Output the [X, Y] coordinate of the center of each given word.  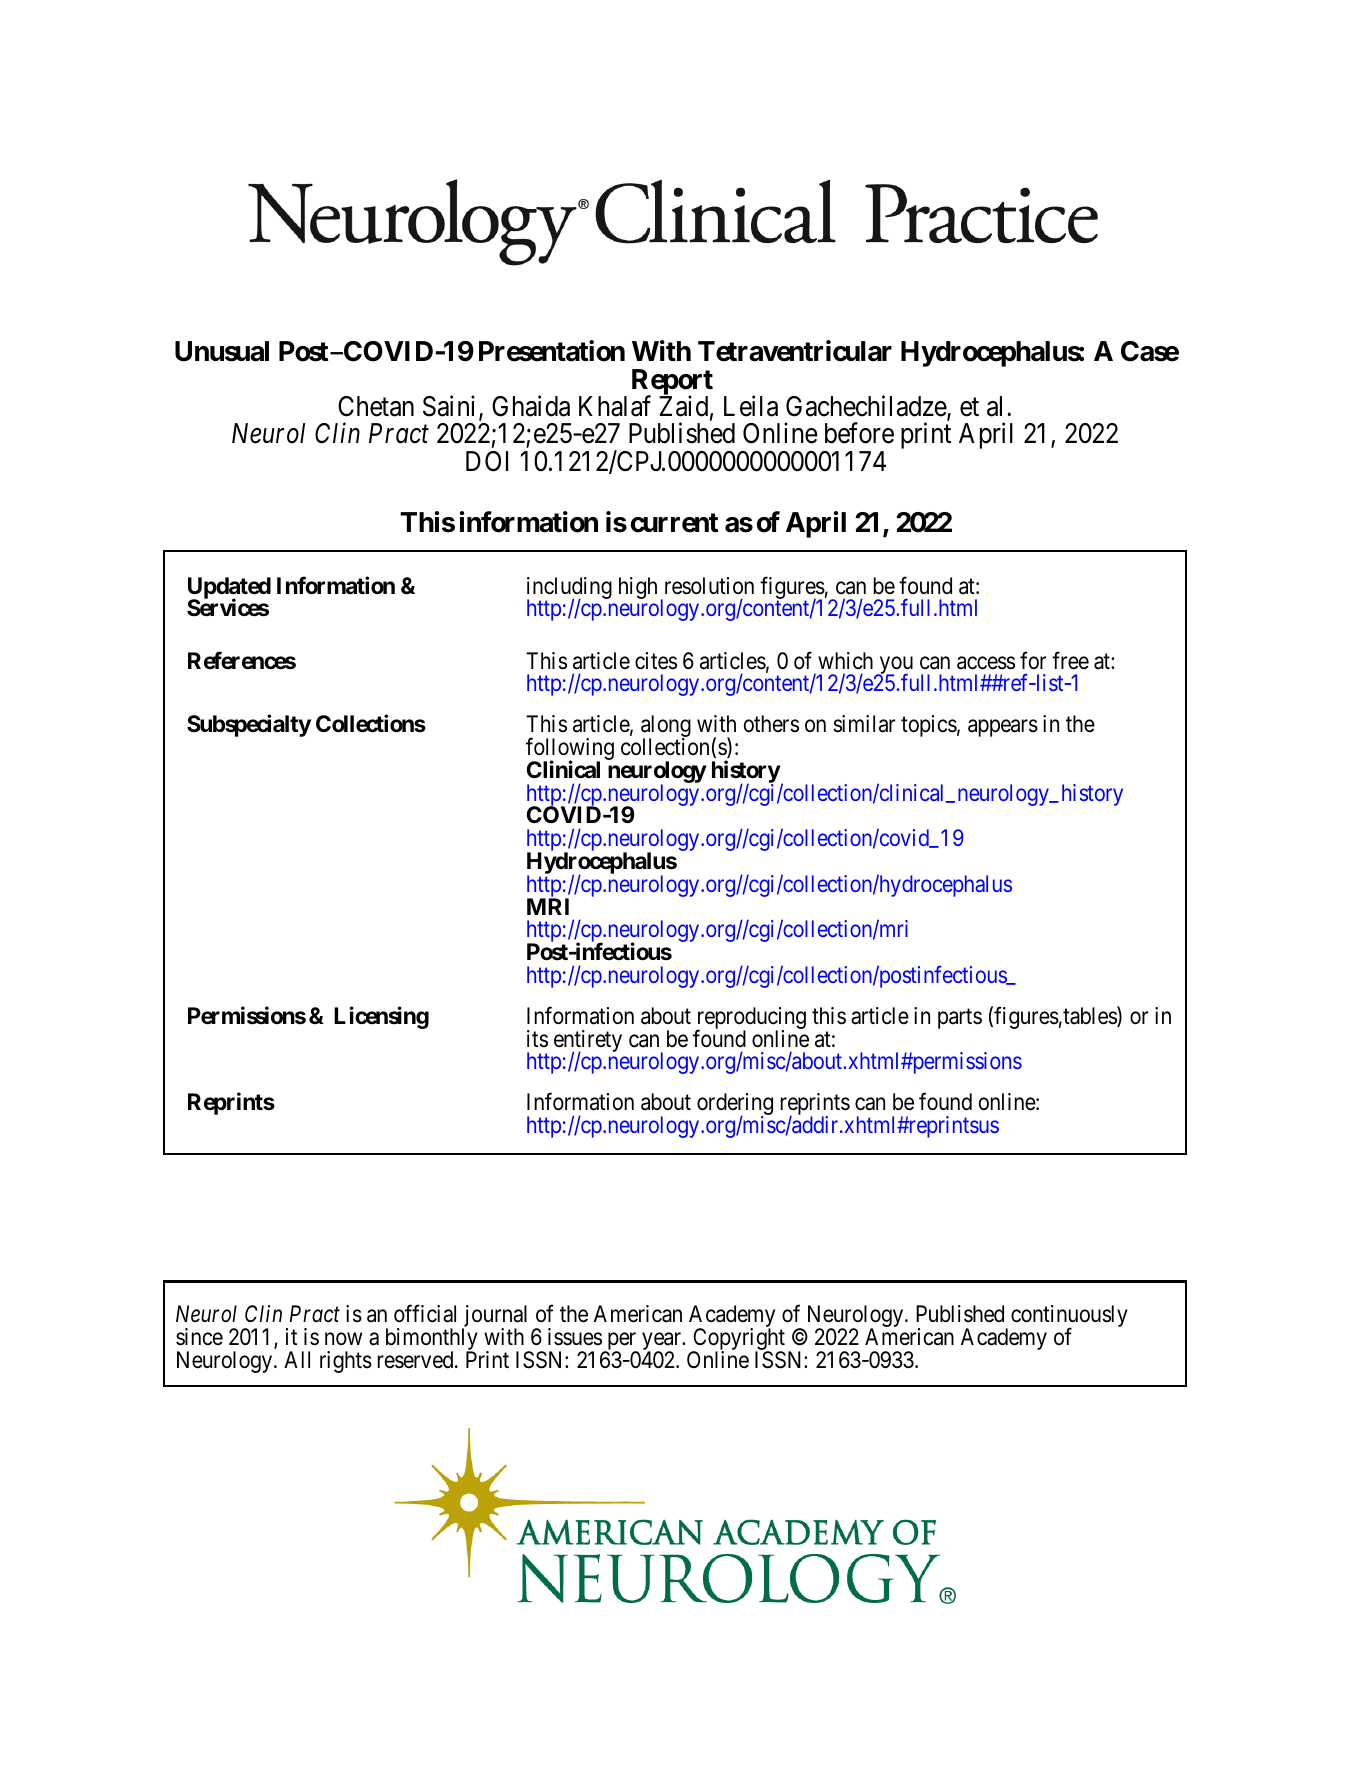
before [859, 433]
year [663, 1342]
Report [672, 383]
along [666, 727]
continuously [1069, 1317]
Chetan [376, 406]
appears [1003, 728]
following [570, 750]
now [343, 1339]
